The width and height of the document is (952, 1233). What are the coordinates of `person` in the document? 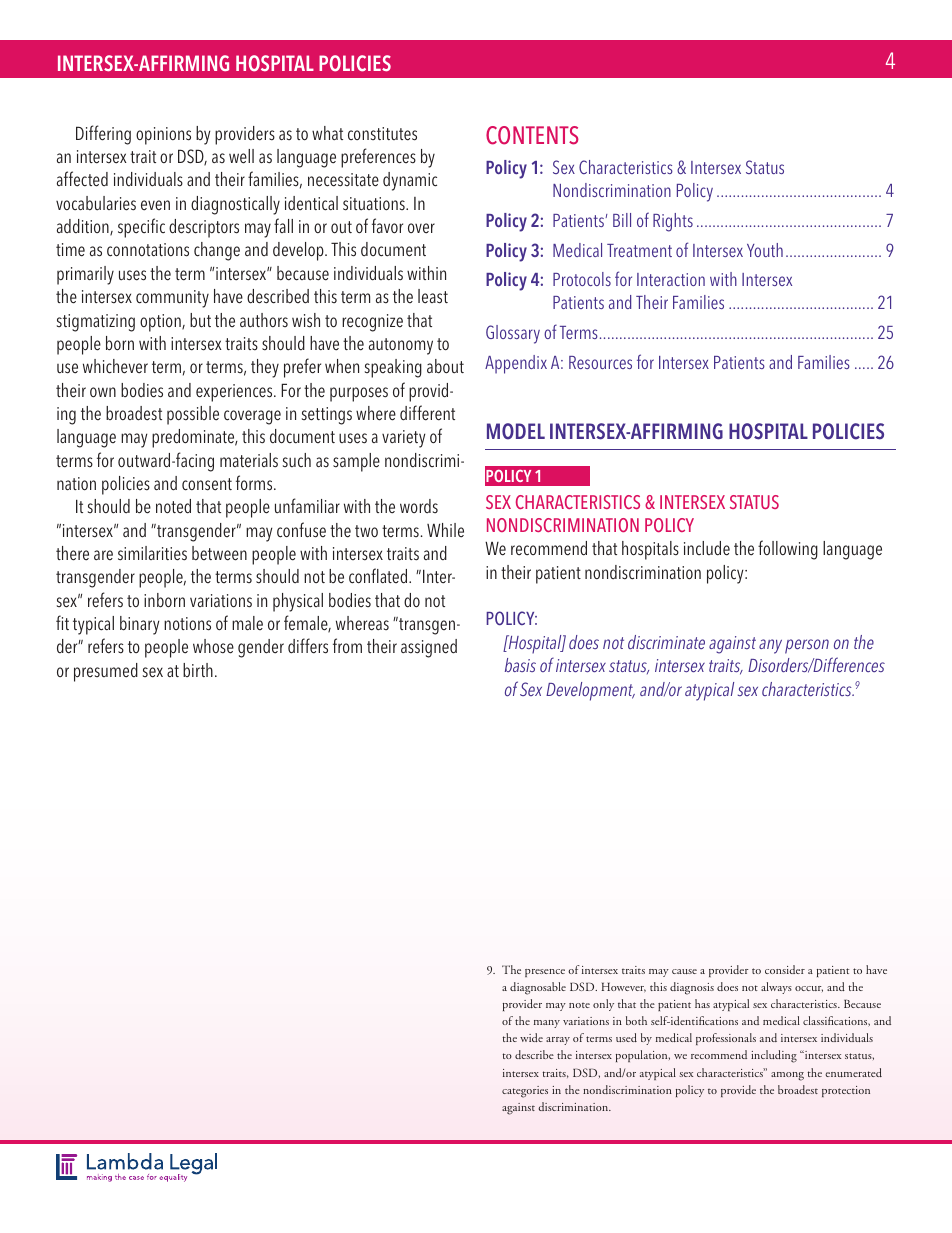 It's located at (807, 646).
